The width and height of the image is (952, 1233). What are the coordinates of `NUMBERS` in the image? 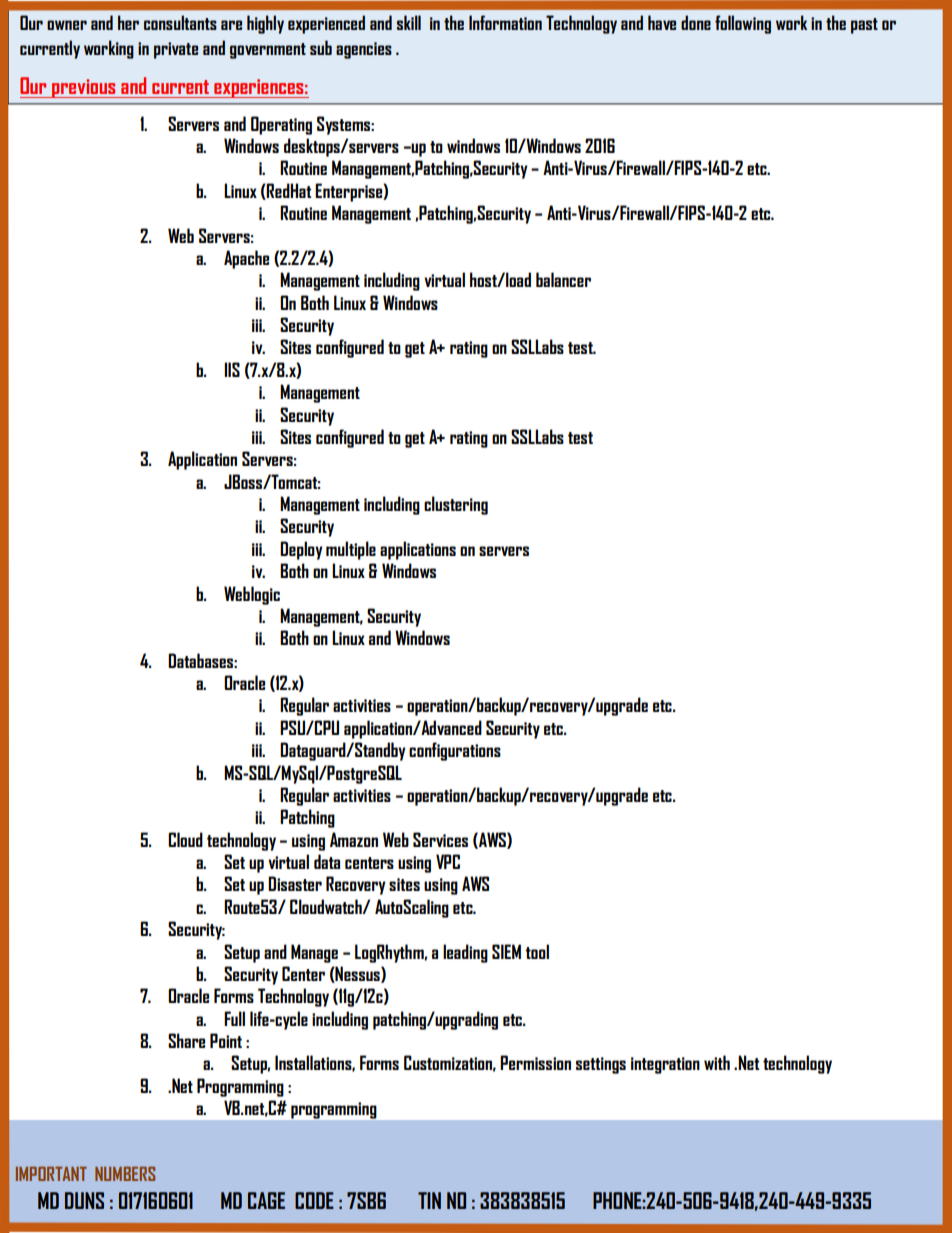 It's located at (125, 1174).
